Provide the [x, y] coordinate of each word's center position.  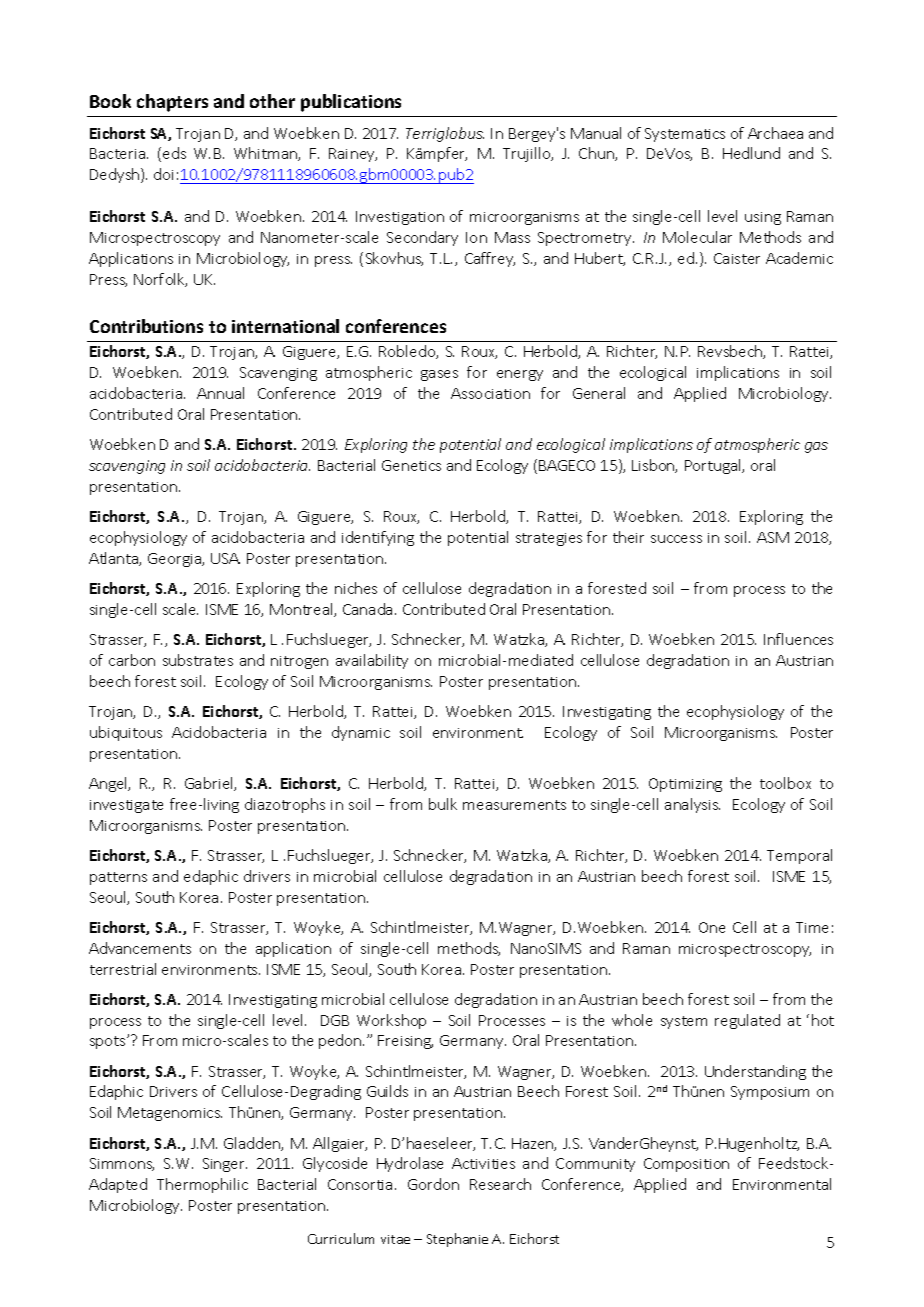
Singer [225, 1165]
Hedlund [751, 153]
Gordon [433, 1184]
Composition [686, 1165]
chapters [172, 103]
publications [351, 103]
